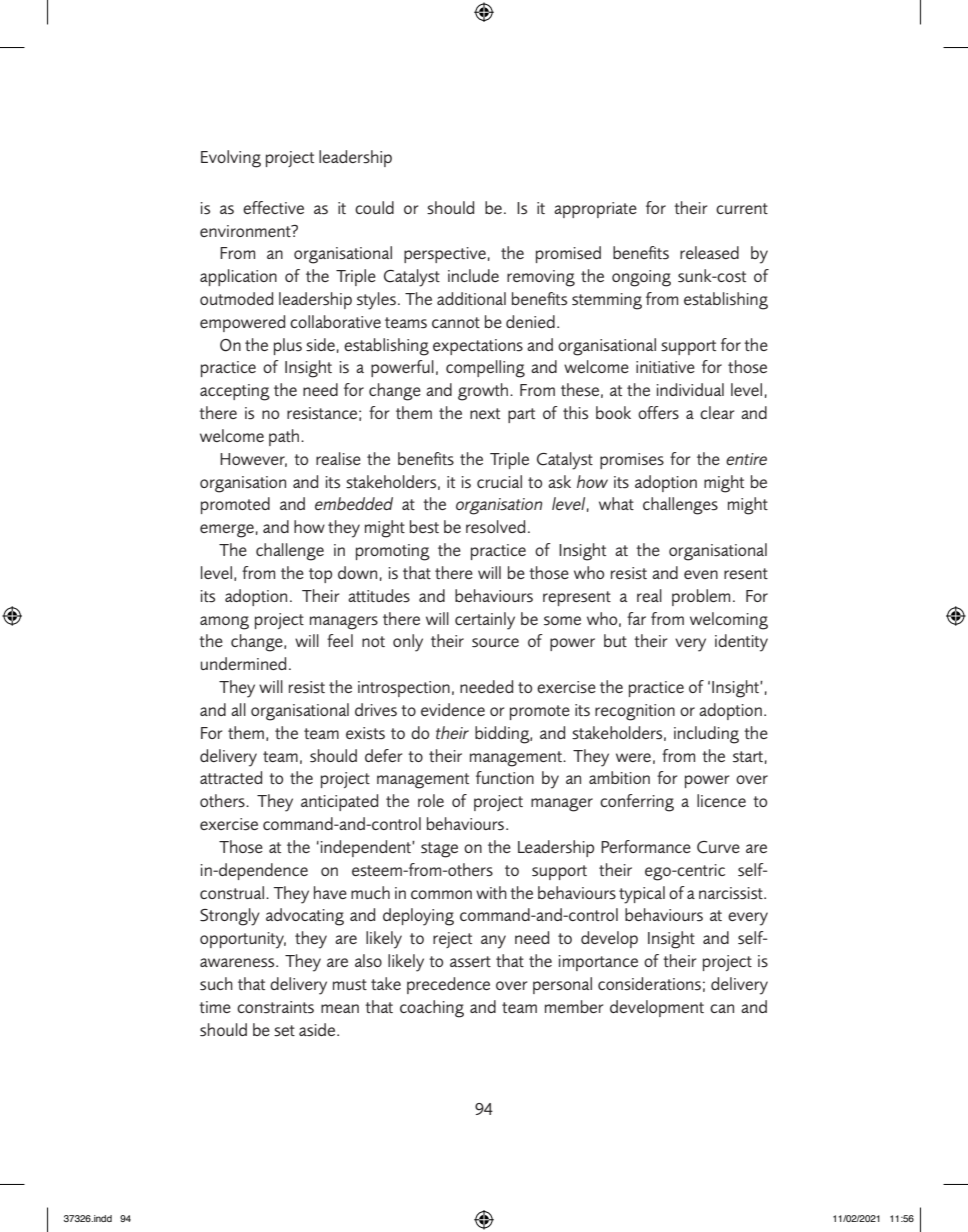 The height and width of the screenshot is (1232, 968). Describe the element at coordinates (320, 575) in the screenshot. I see `top` at that location.
